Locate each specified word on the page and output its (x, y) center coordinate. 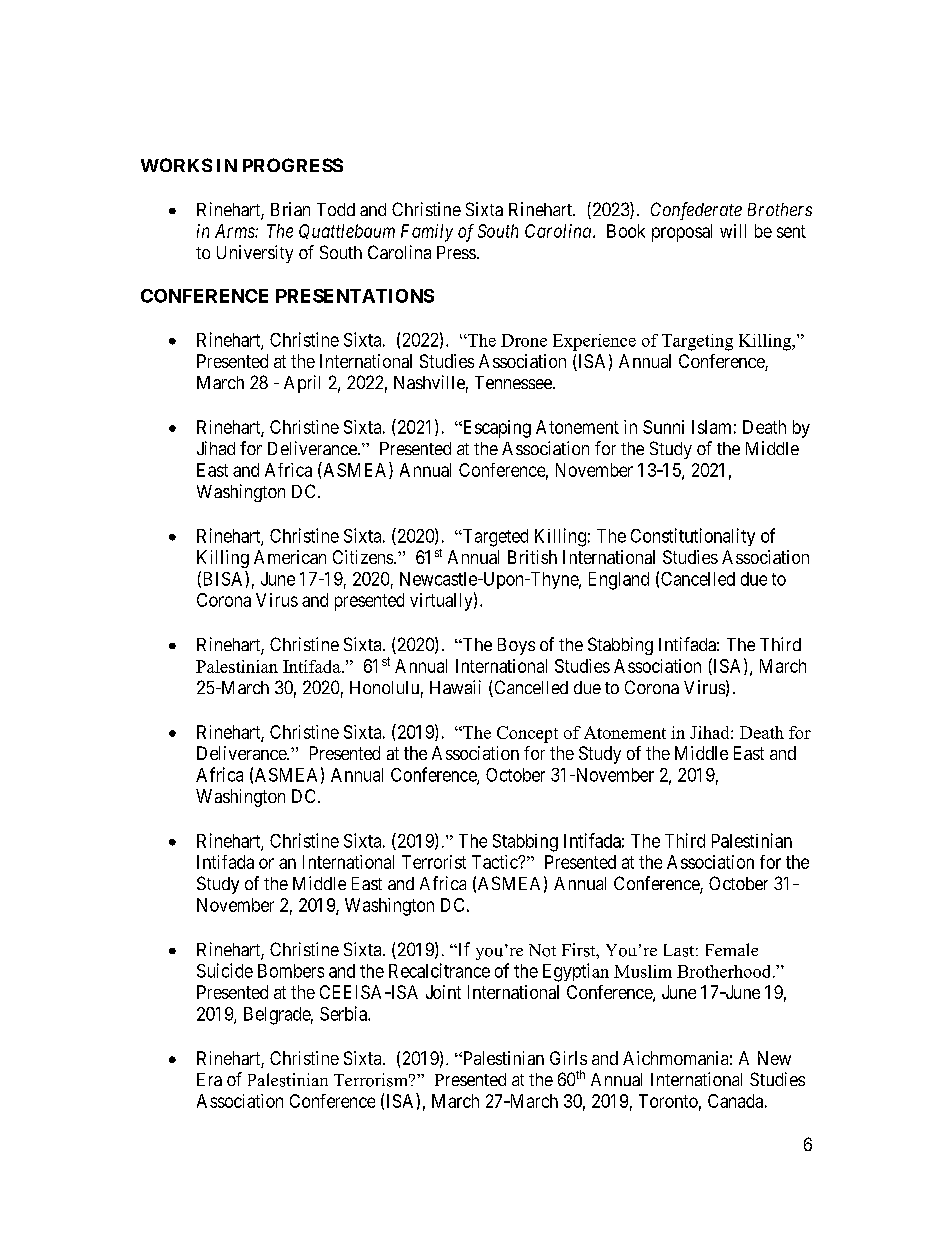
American (290, 557)
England (619, 581)
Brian (290, 209)
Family (427, 233)
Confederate (696, 211)
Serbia (344, 1013)
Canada (735, 1101)
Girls (568, 1058)
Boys (516, 646)
